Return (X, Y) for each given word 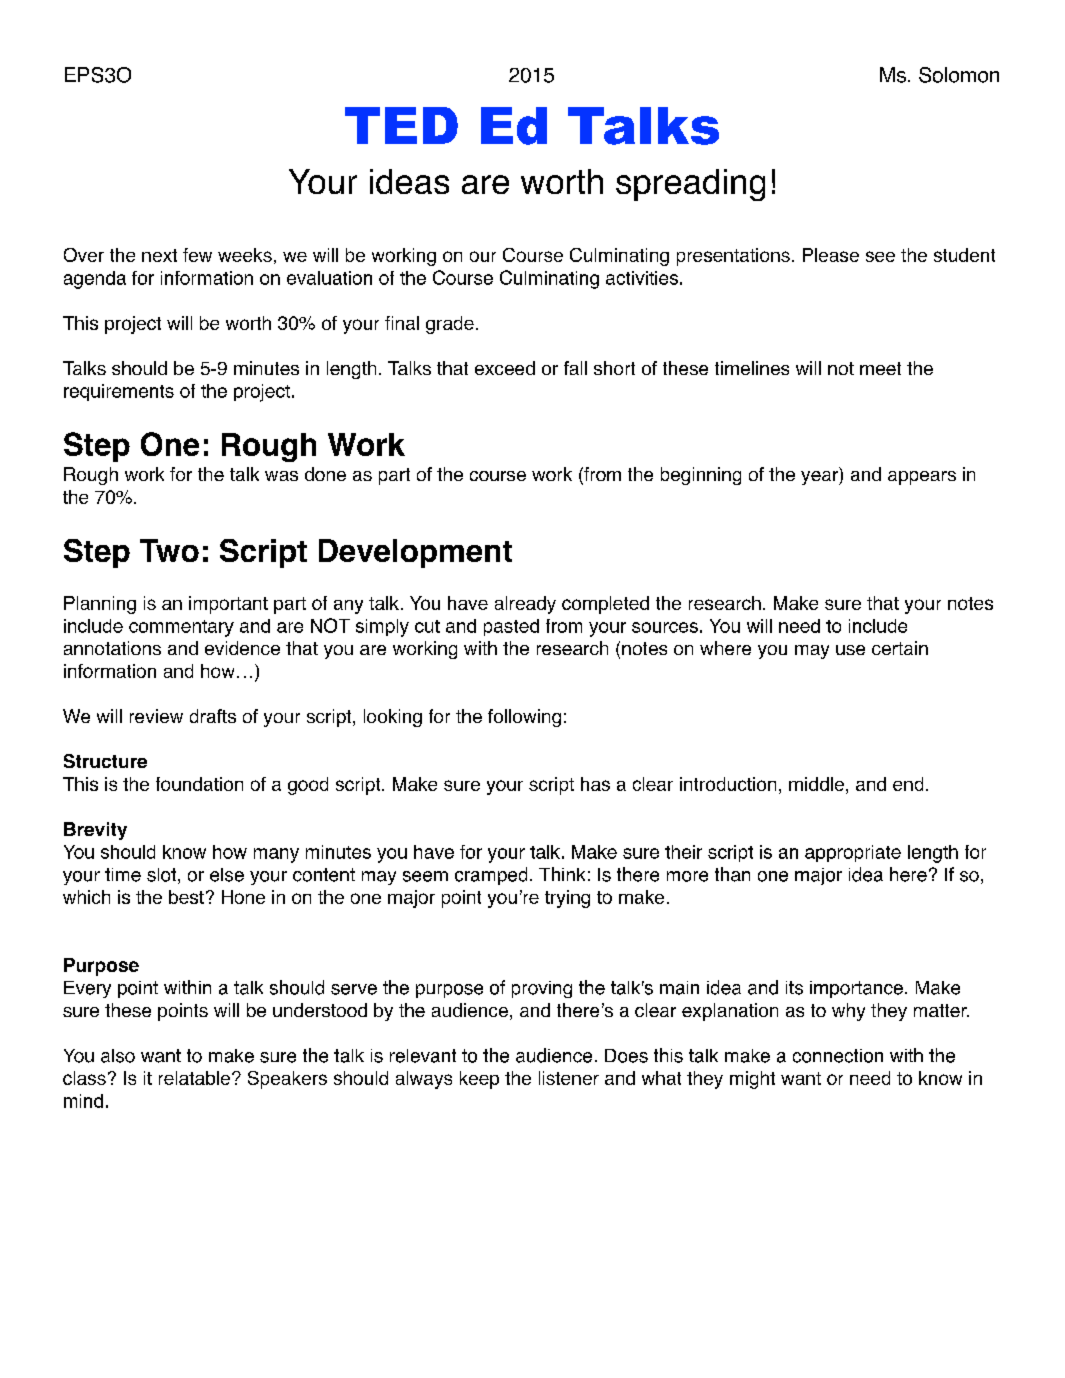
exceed (505, 368)
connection (838, 1056)
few (197, 255)
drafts (213, 716)
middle (816, 784)
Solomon (959, 75)
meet (880, 368)
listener (569, 1078)
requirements (119, 392)
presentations (733, 257)
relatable (194, 1078)
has (595, 784)
